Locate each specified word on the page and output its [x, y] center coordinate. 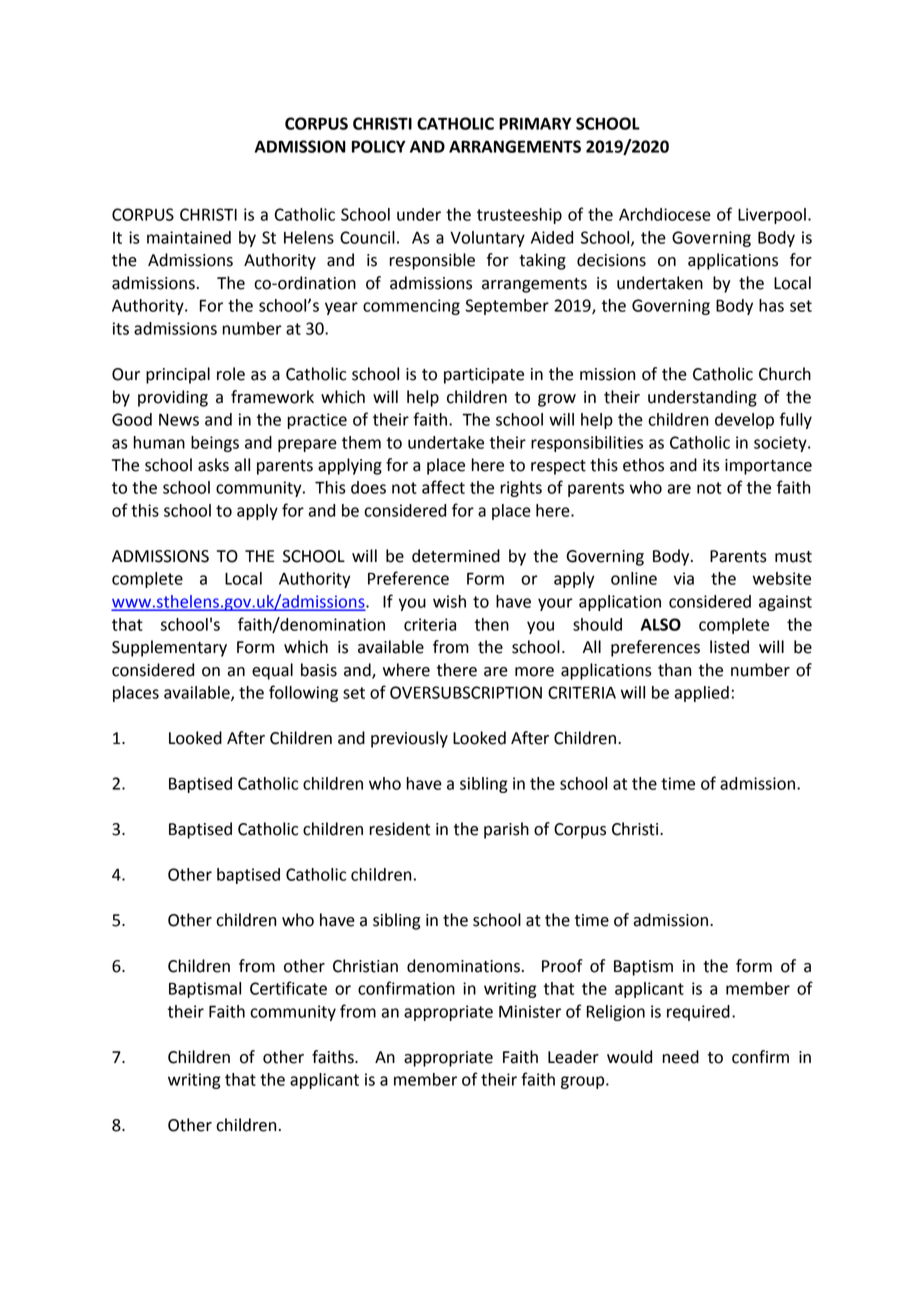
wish [449, 601]
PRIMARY [535, 123]
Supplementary [169, 648]
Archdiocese [665, 214]
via [684, 578]
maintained [189, 237]
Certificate [288, 988]
